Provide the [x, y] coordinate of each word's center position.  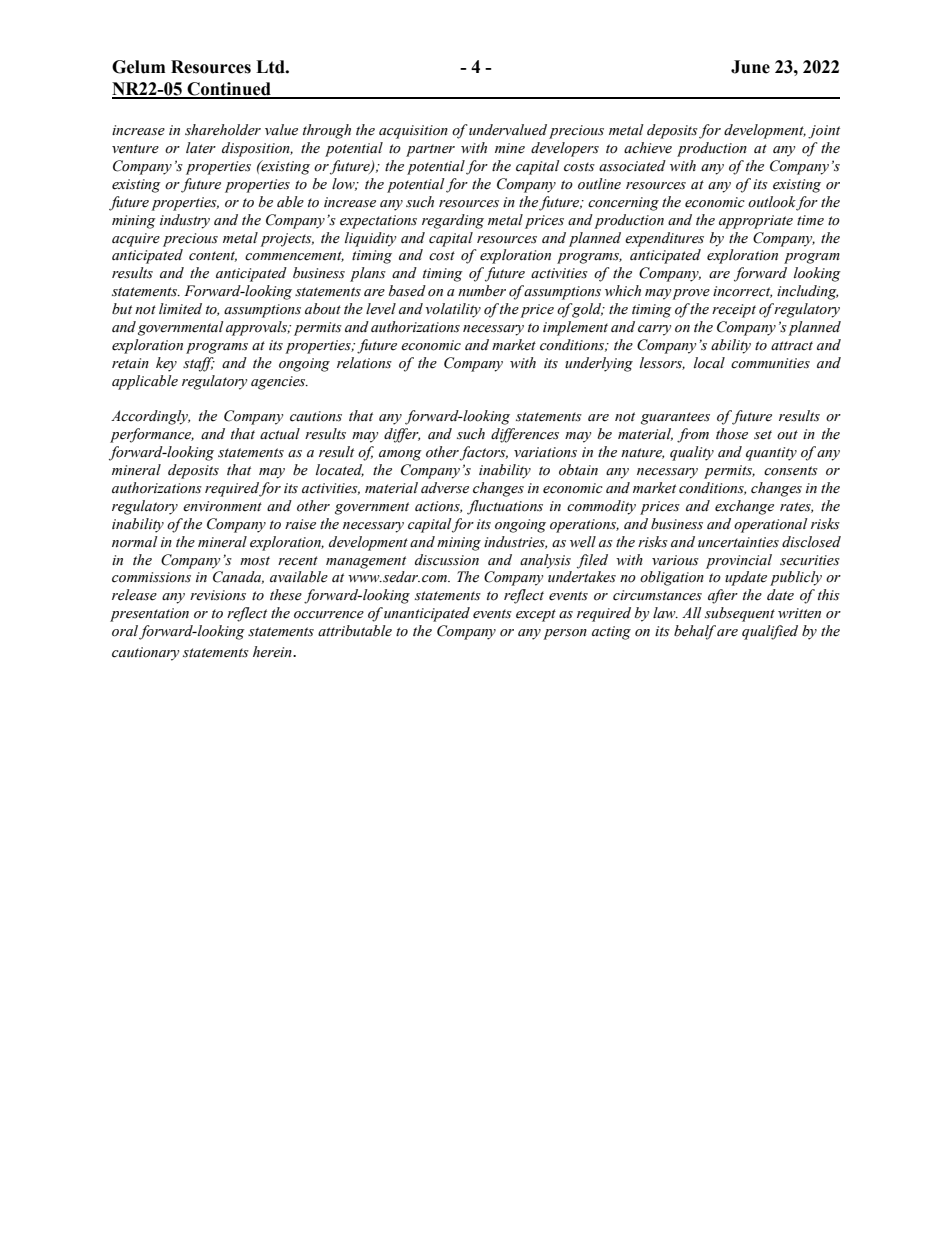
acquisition [413, 132]
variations [545, 452]
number [482, 291]
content [213, 256]
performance [152, 435]
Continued [229, 90]
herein [273, 652]
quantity [771, 454]
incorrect [742, 292]
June [750, 67]
